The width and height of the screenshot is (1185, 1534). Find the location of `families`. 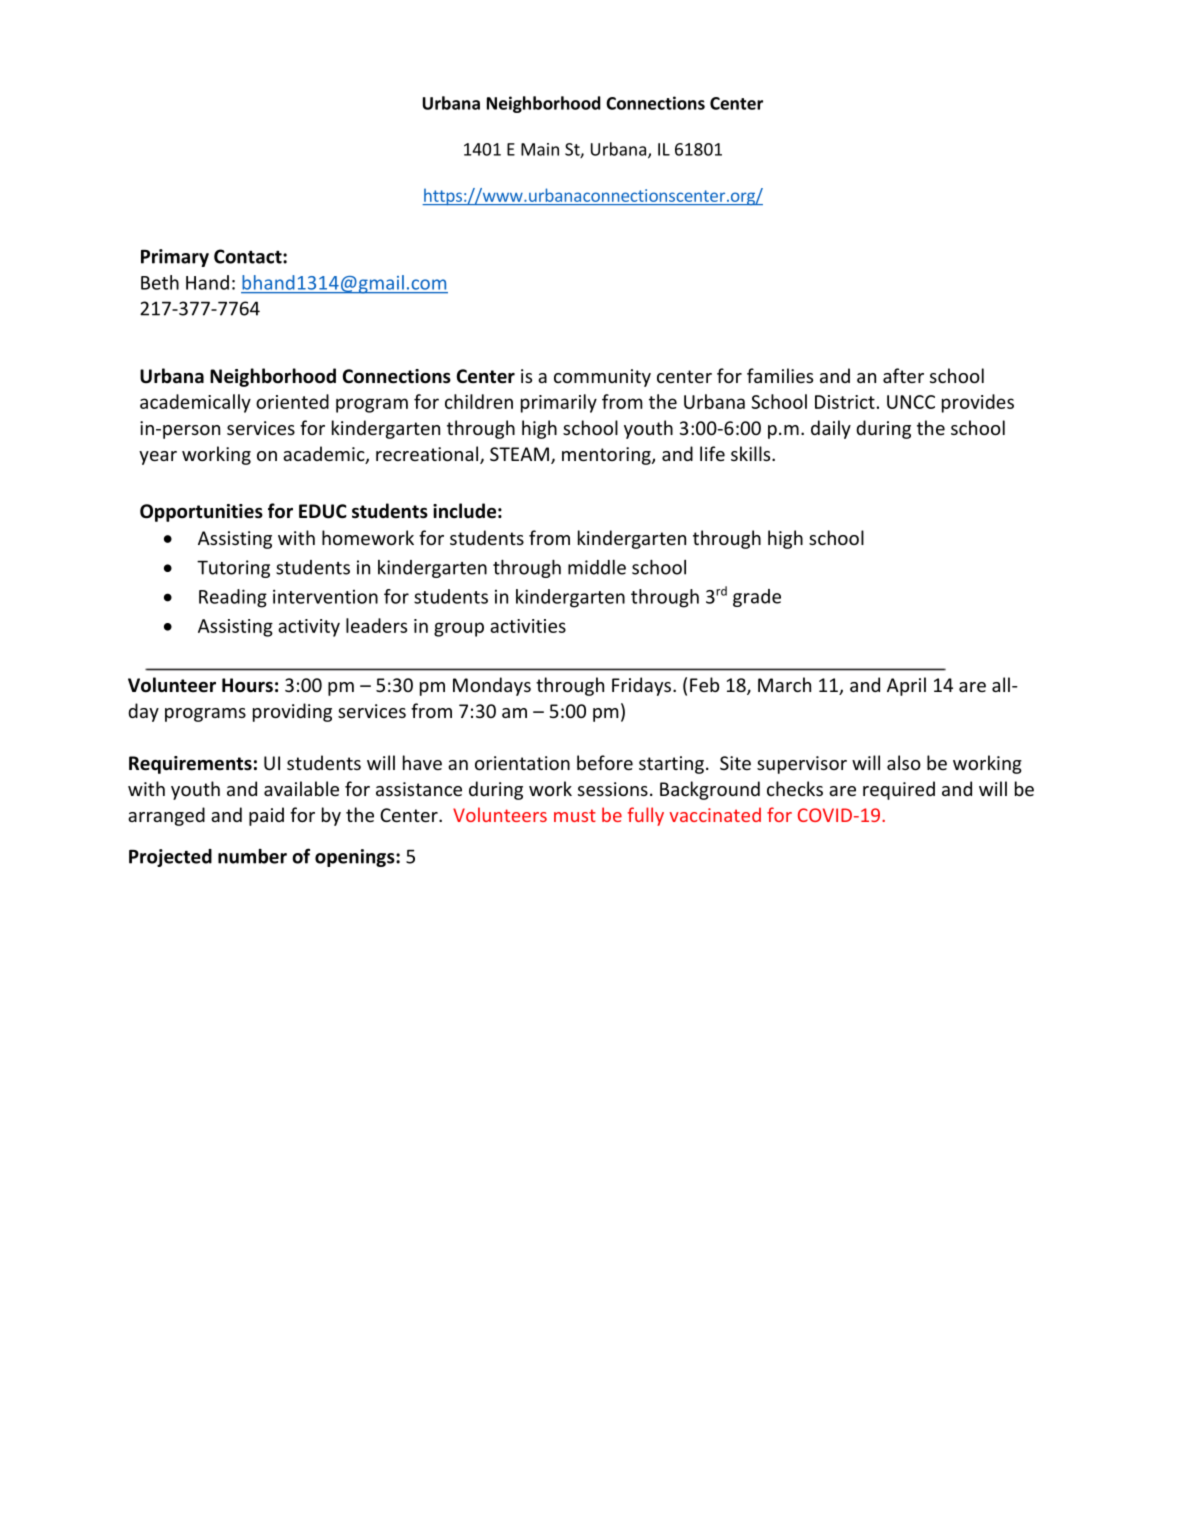

families is located at coordinates (780, 375).
